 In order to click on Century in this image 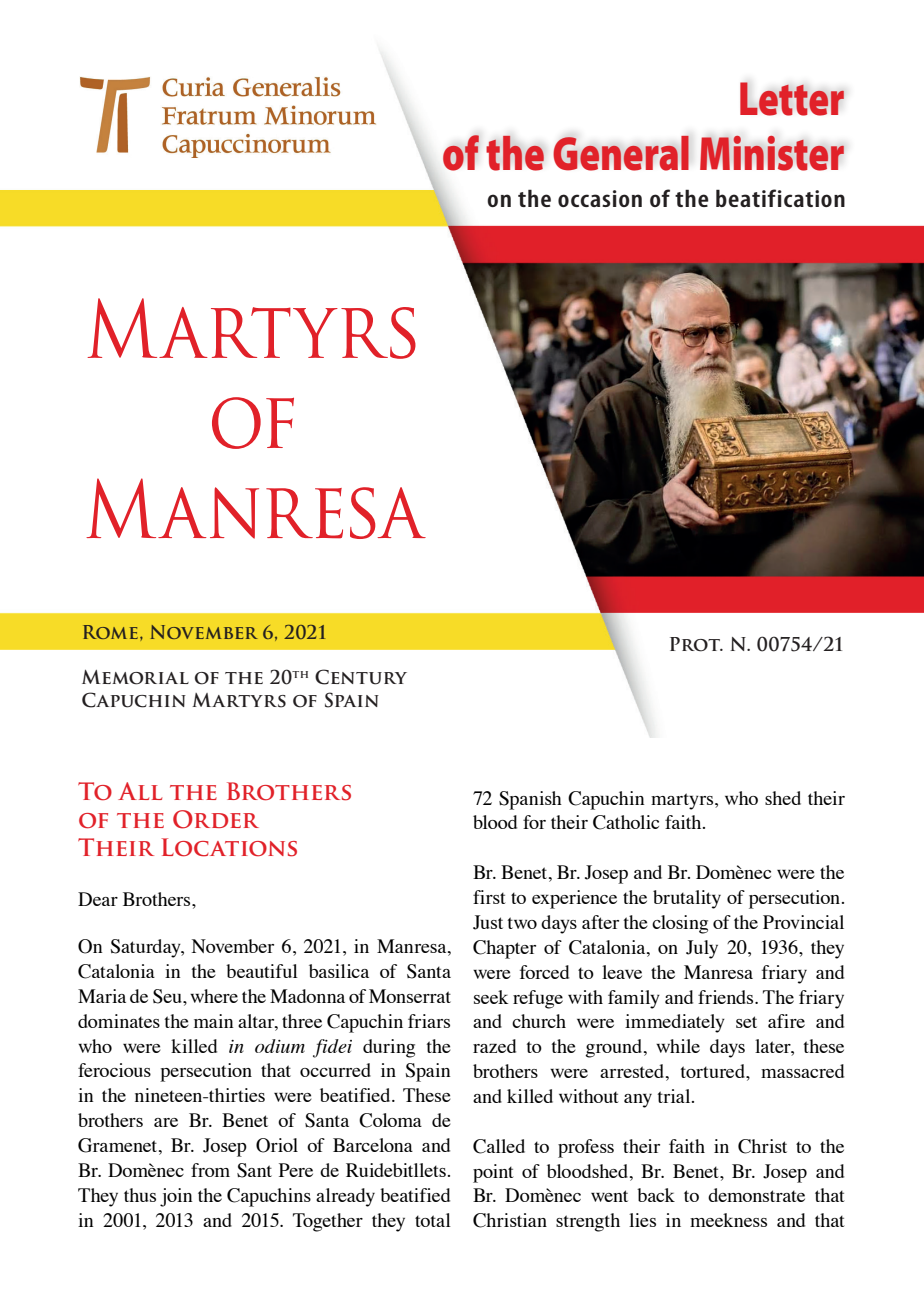, I will do `click(361, 677)`.
